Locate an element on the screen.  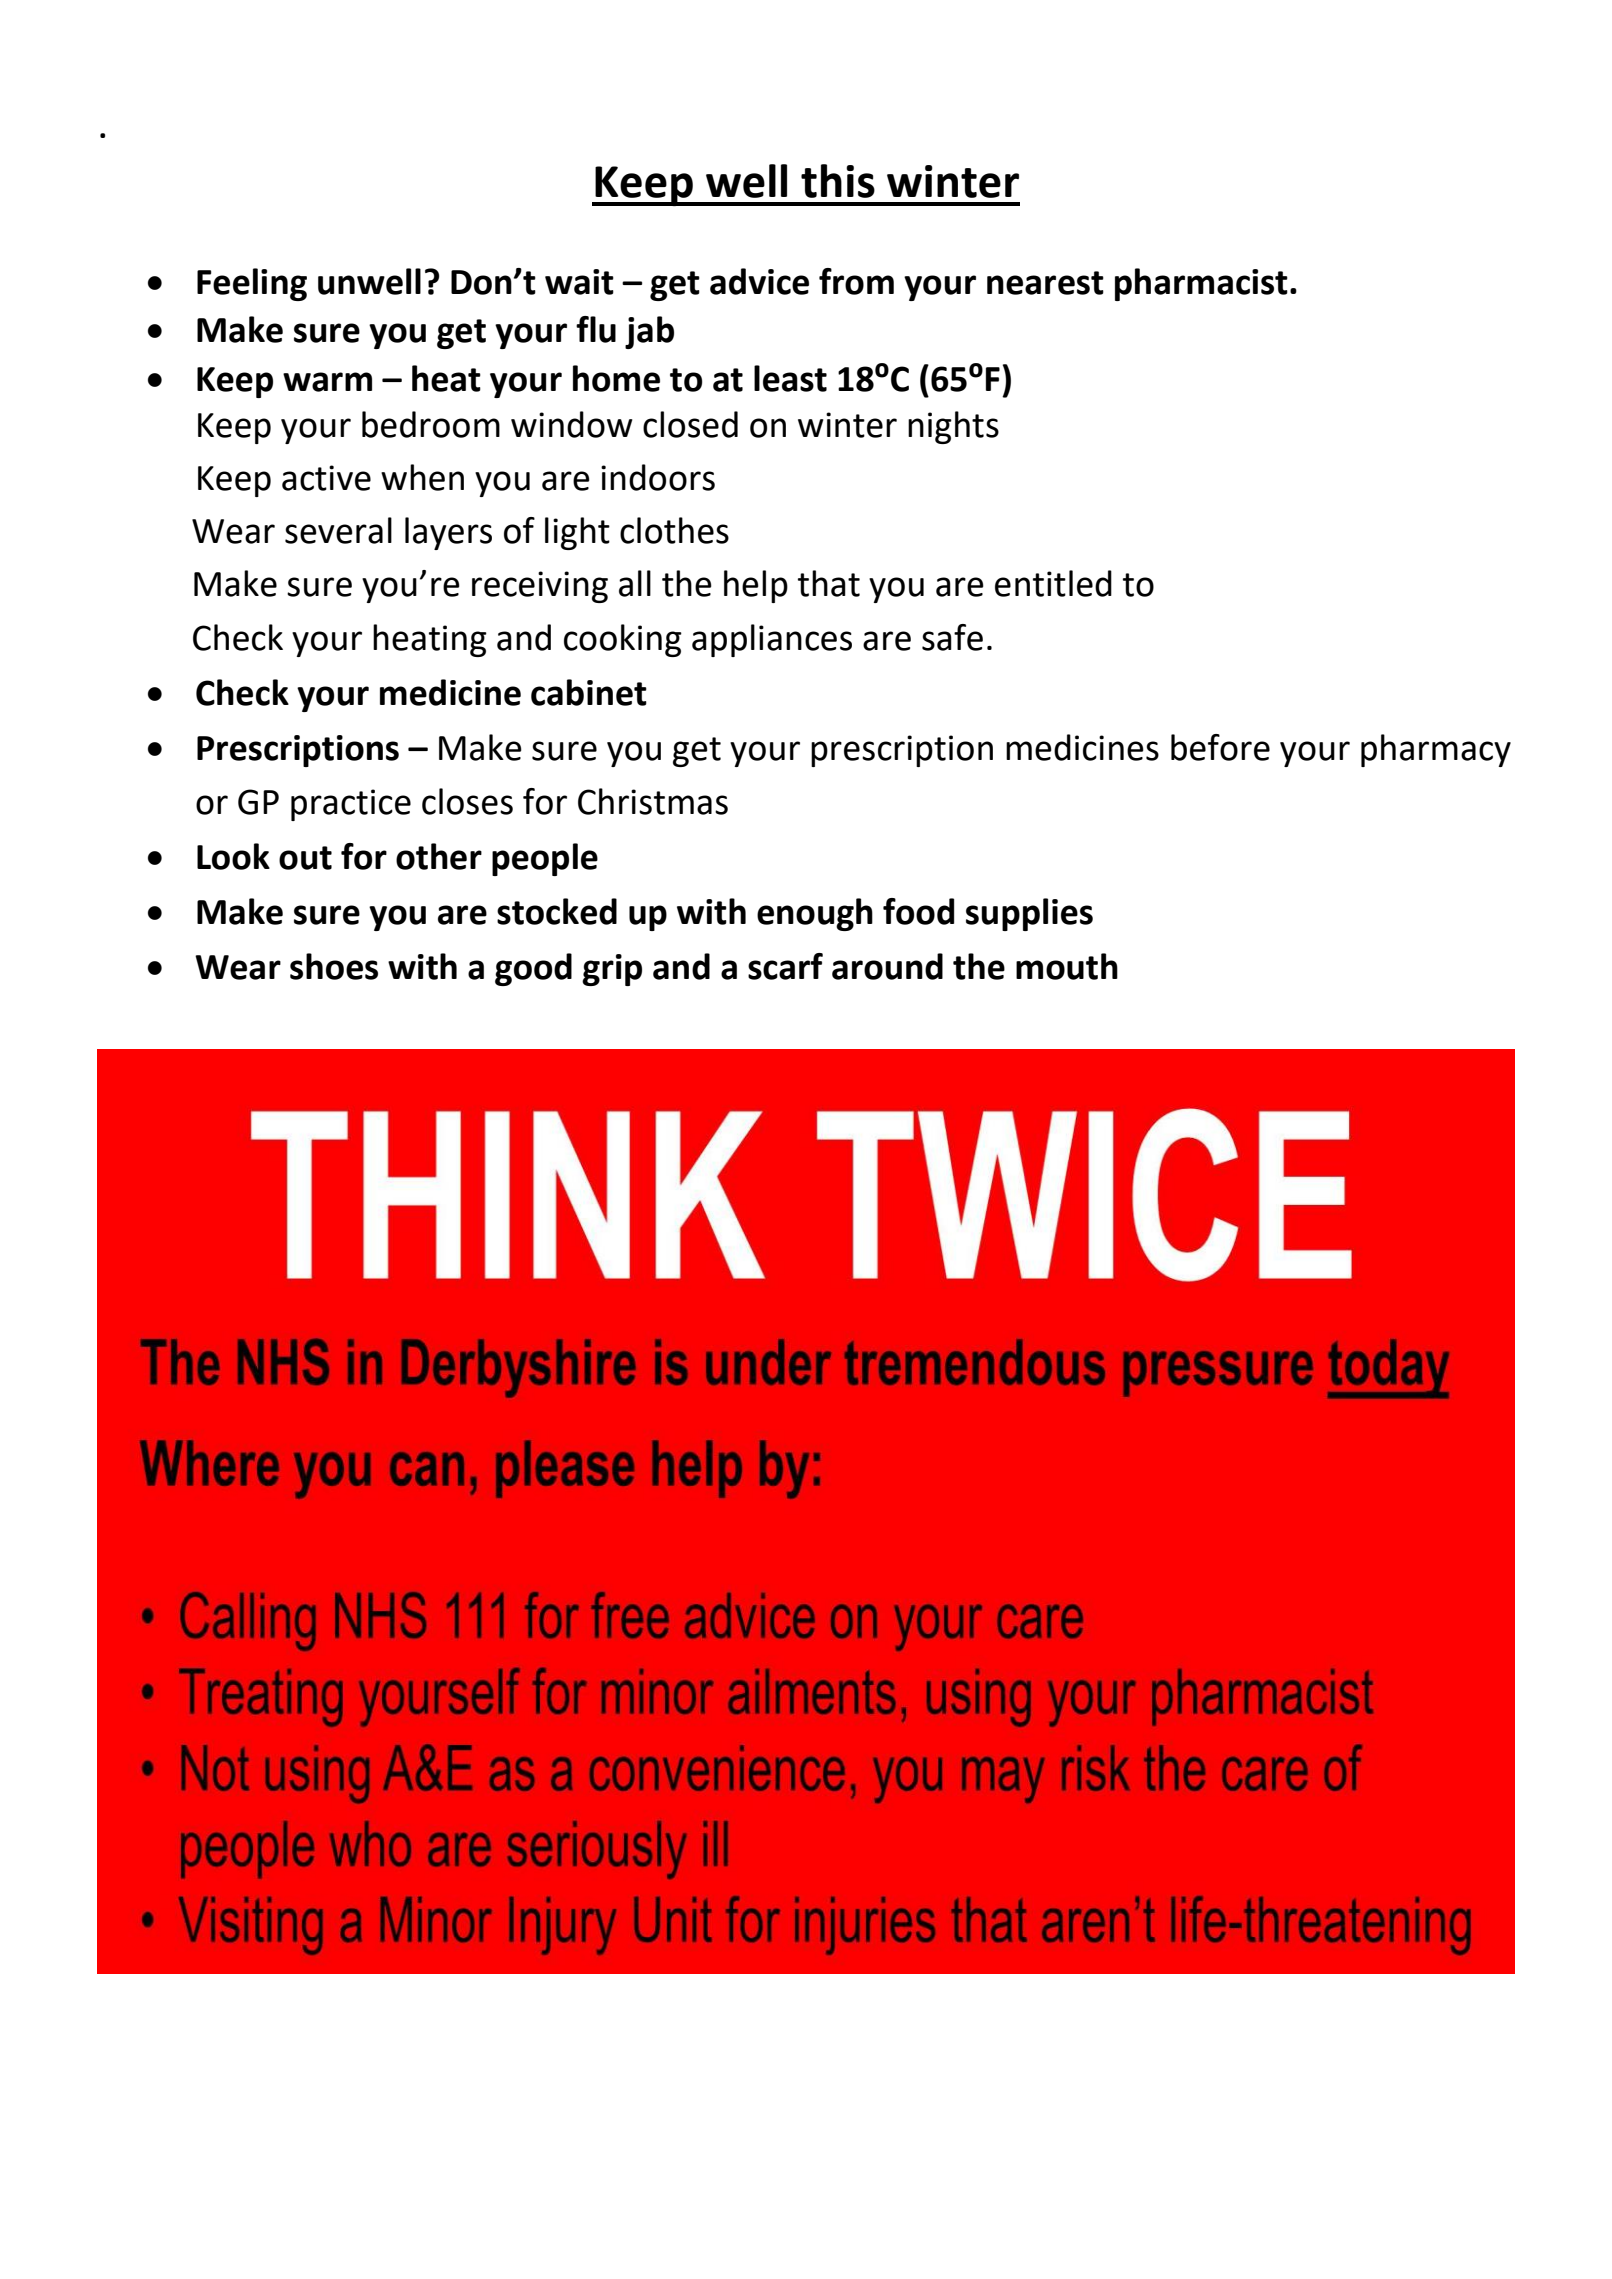
that is located at coordinates (829, 583).
